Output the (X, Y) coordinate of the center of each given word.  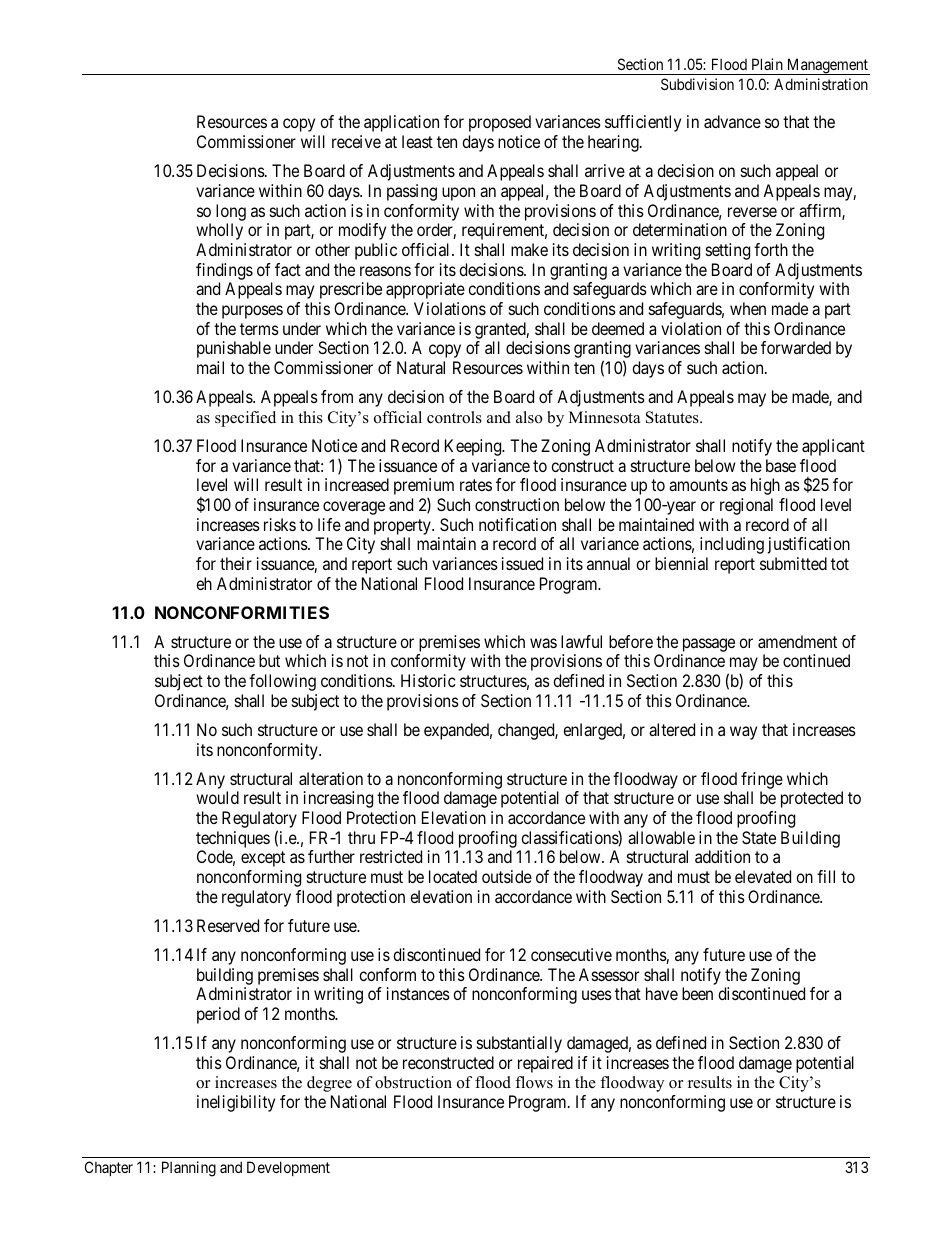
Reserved (228, 925)
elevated (763, 876)
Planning (189, 1169)
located (453, 876)
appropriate (425, 290)
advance (732, 121)
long (231, 212)
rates (476, 485)
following (282, 682)
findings (224, 271)
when (748, 308)
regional (746, 506)
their (236, 563)
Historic (428, 680)
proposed (500, 123)
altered (672, 729)
